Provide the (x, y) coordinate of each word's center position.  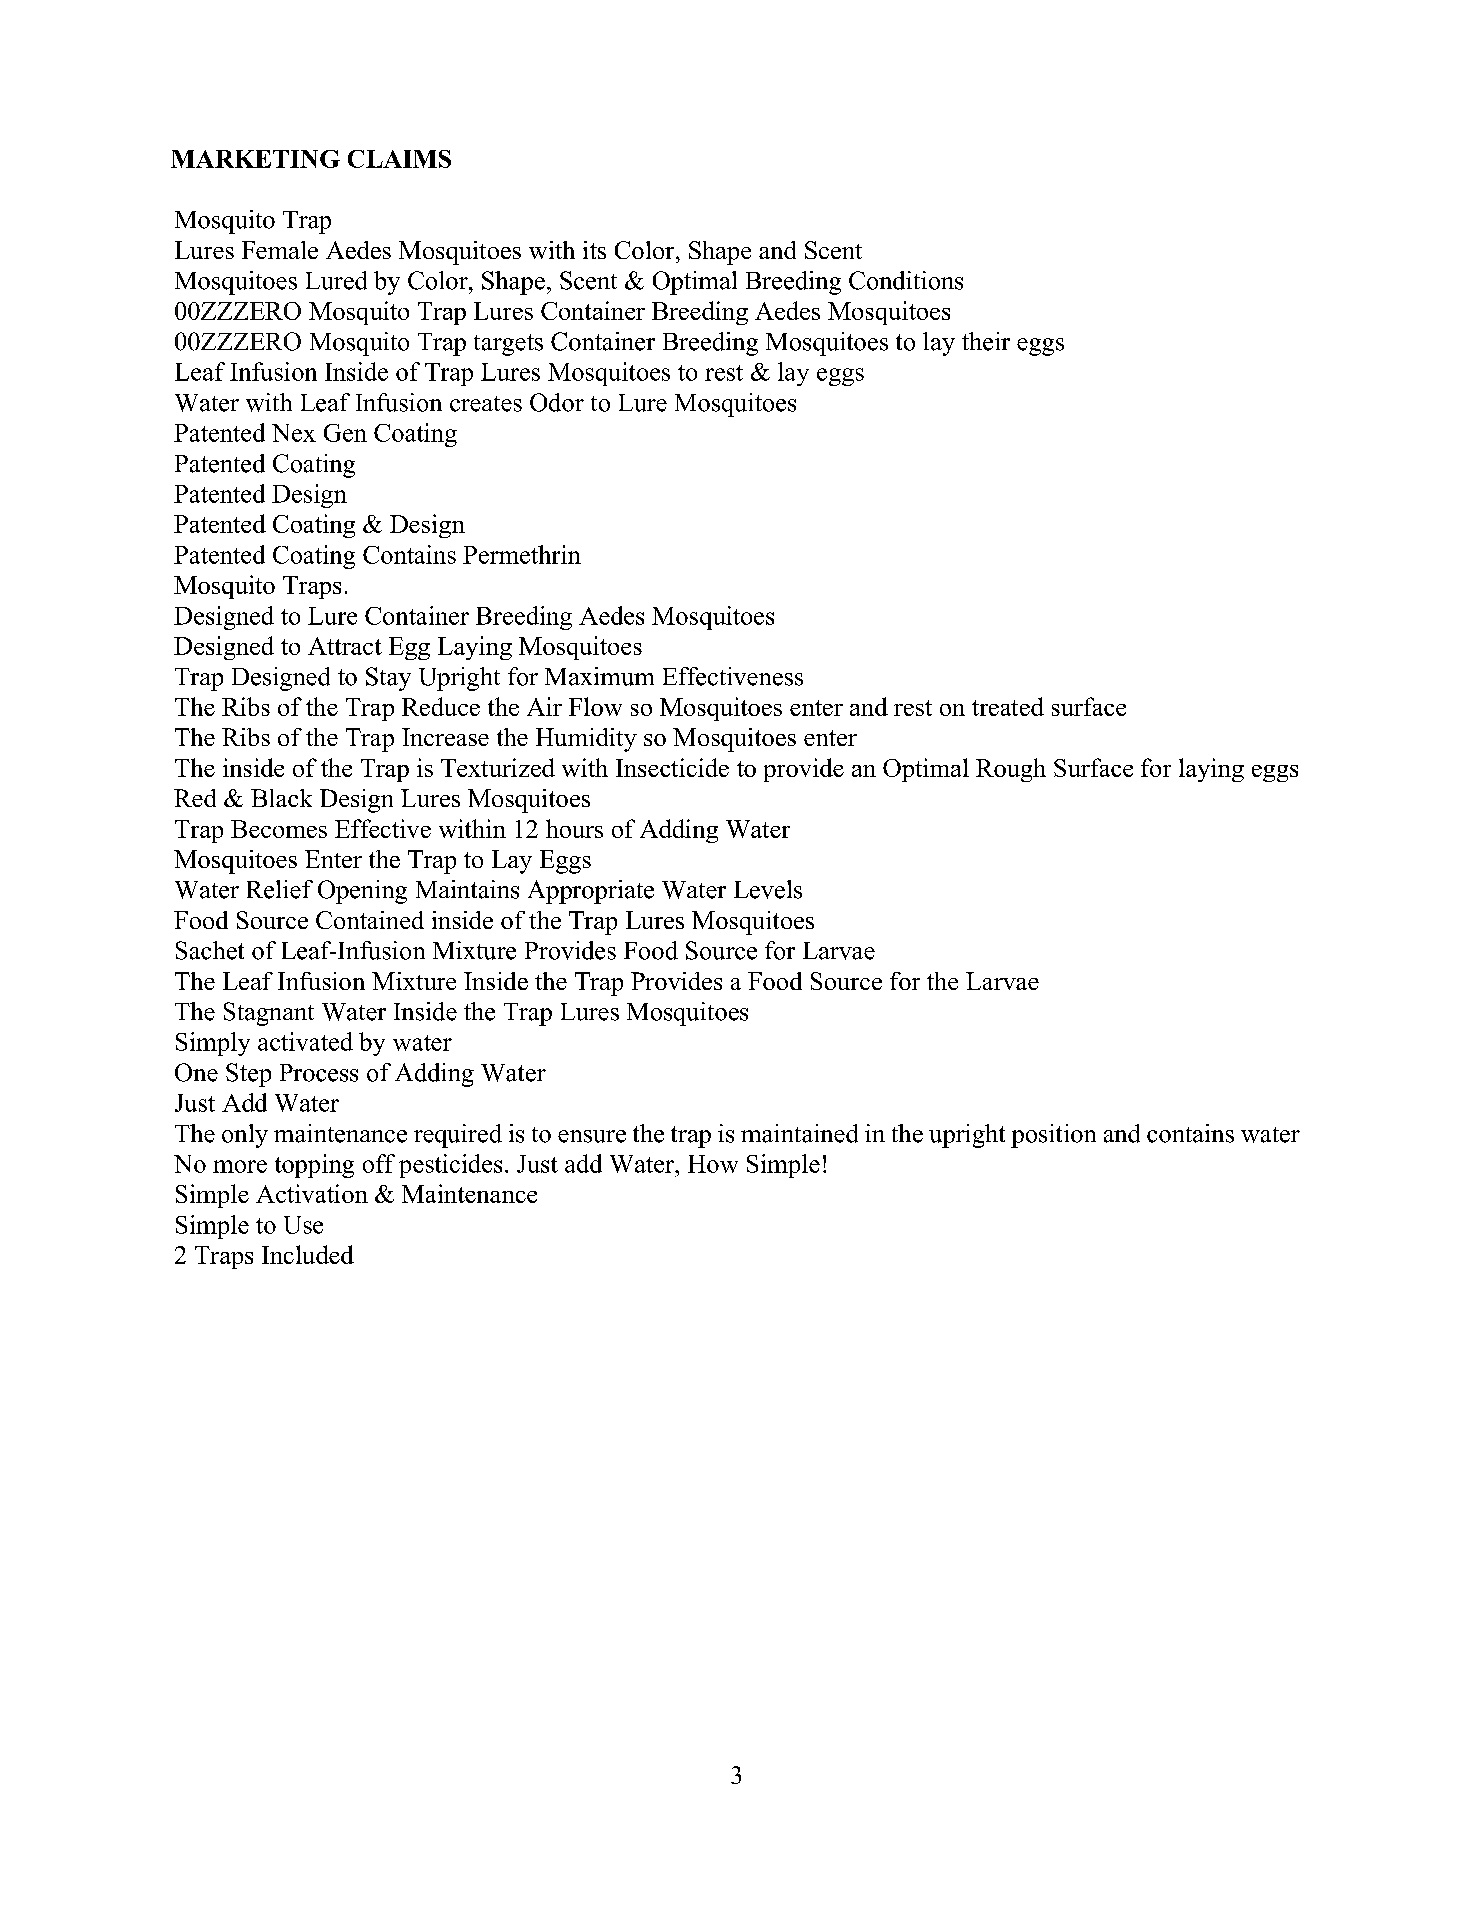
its (594, 250)
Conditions (906, 280)
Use (303, 1225)
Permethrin (522, 554)
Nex (294, 433)
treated (1008, 706)
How (713, 1164)
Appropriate (591, 892)
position (1053, 1136)
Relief (280, 889)
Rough (1011, 770)
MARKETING (255, 159)
